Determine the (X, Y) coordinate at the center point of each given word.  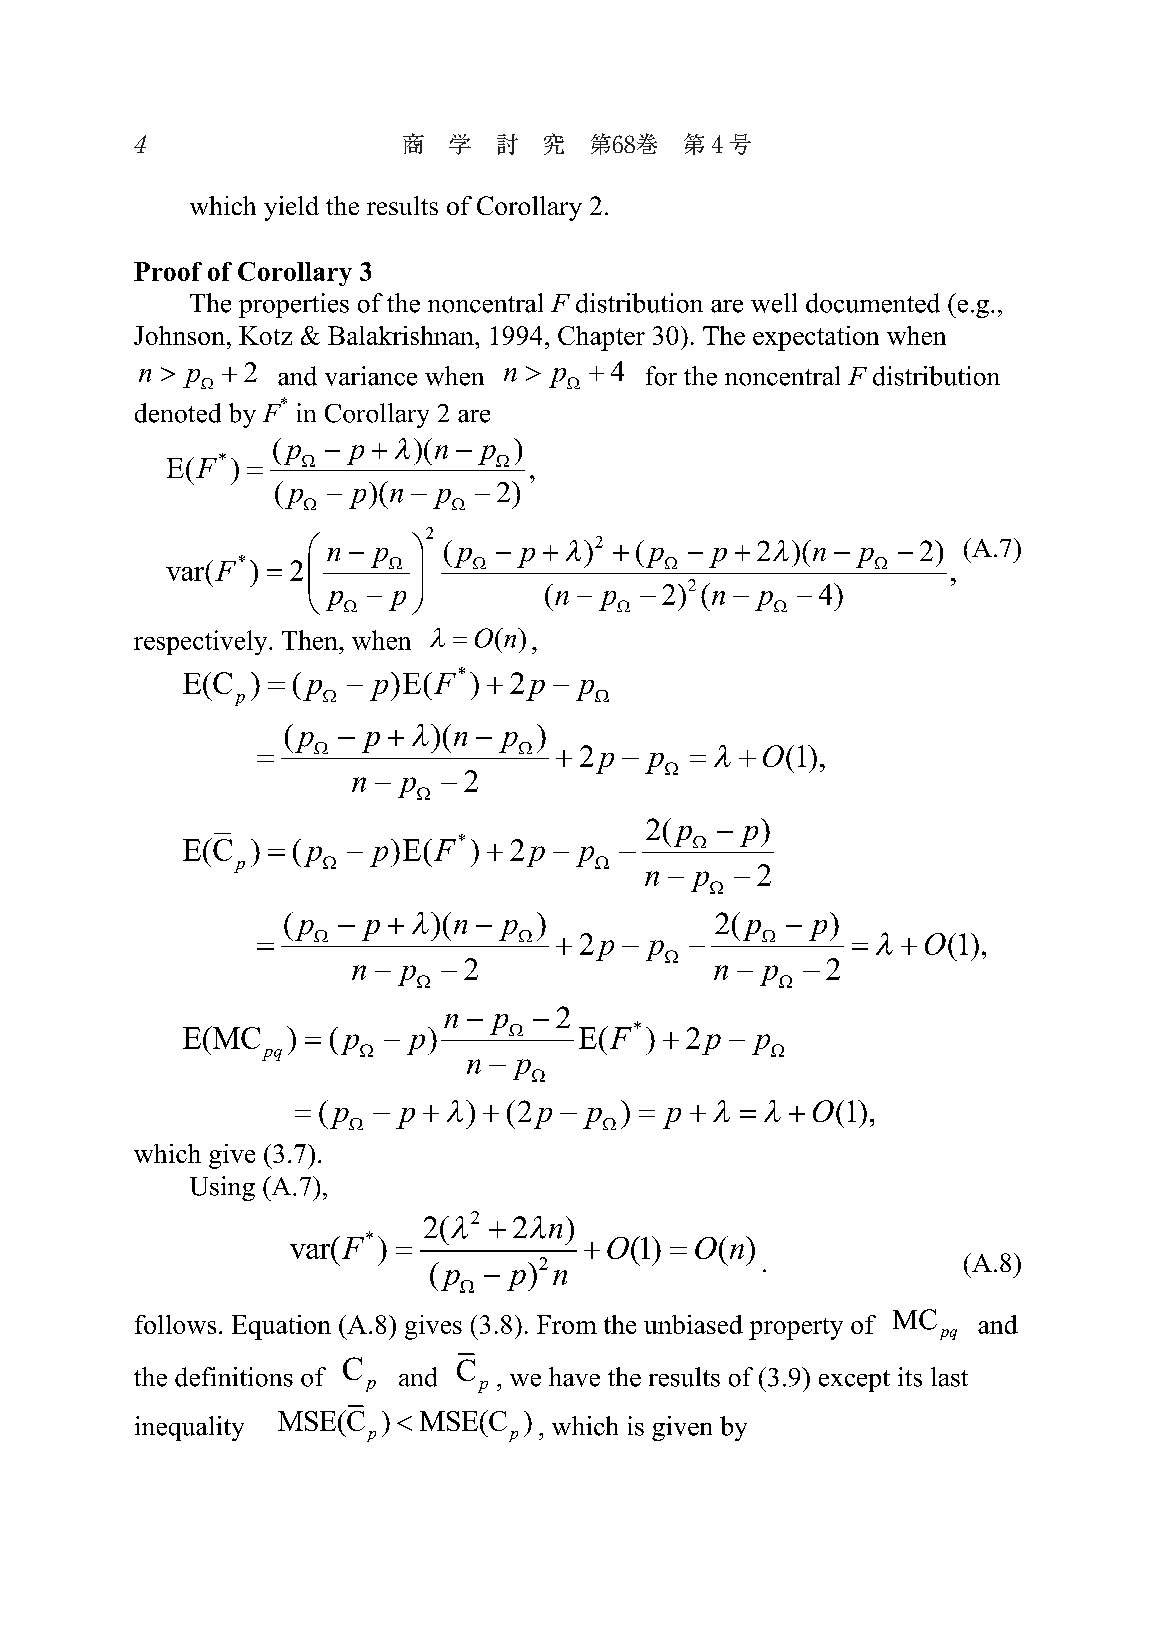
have (574, 1377)
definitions (234, 1377)
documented (873, 303)
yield (291, 208)
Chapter (601, 338)
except (854, 1381)
